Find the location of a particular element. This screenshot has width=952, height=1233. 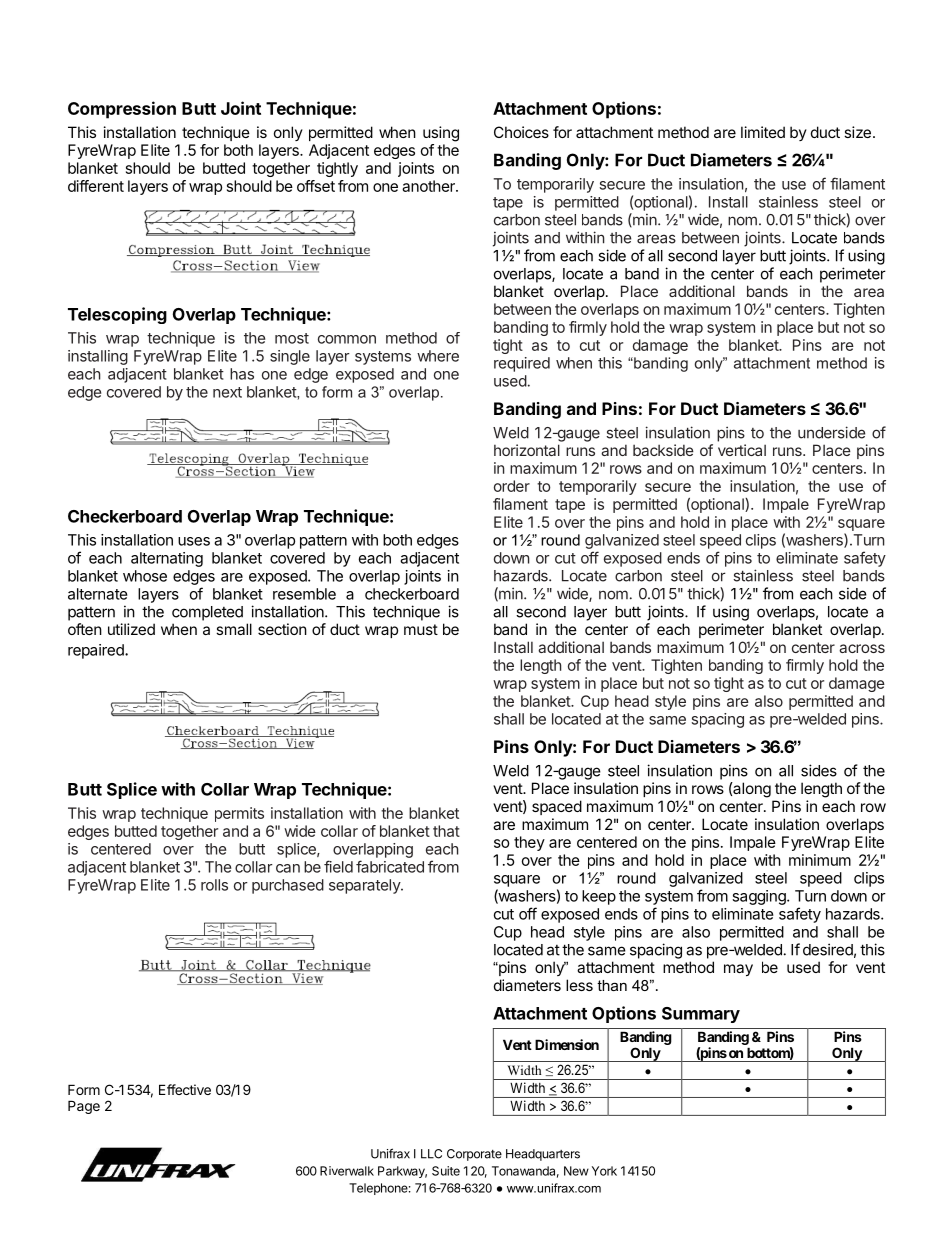

must is located at coordinates (421, 629).
